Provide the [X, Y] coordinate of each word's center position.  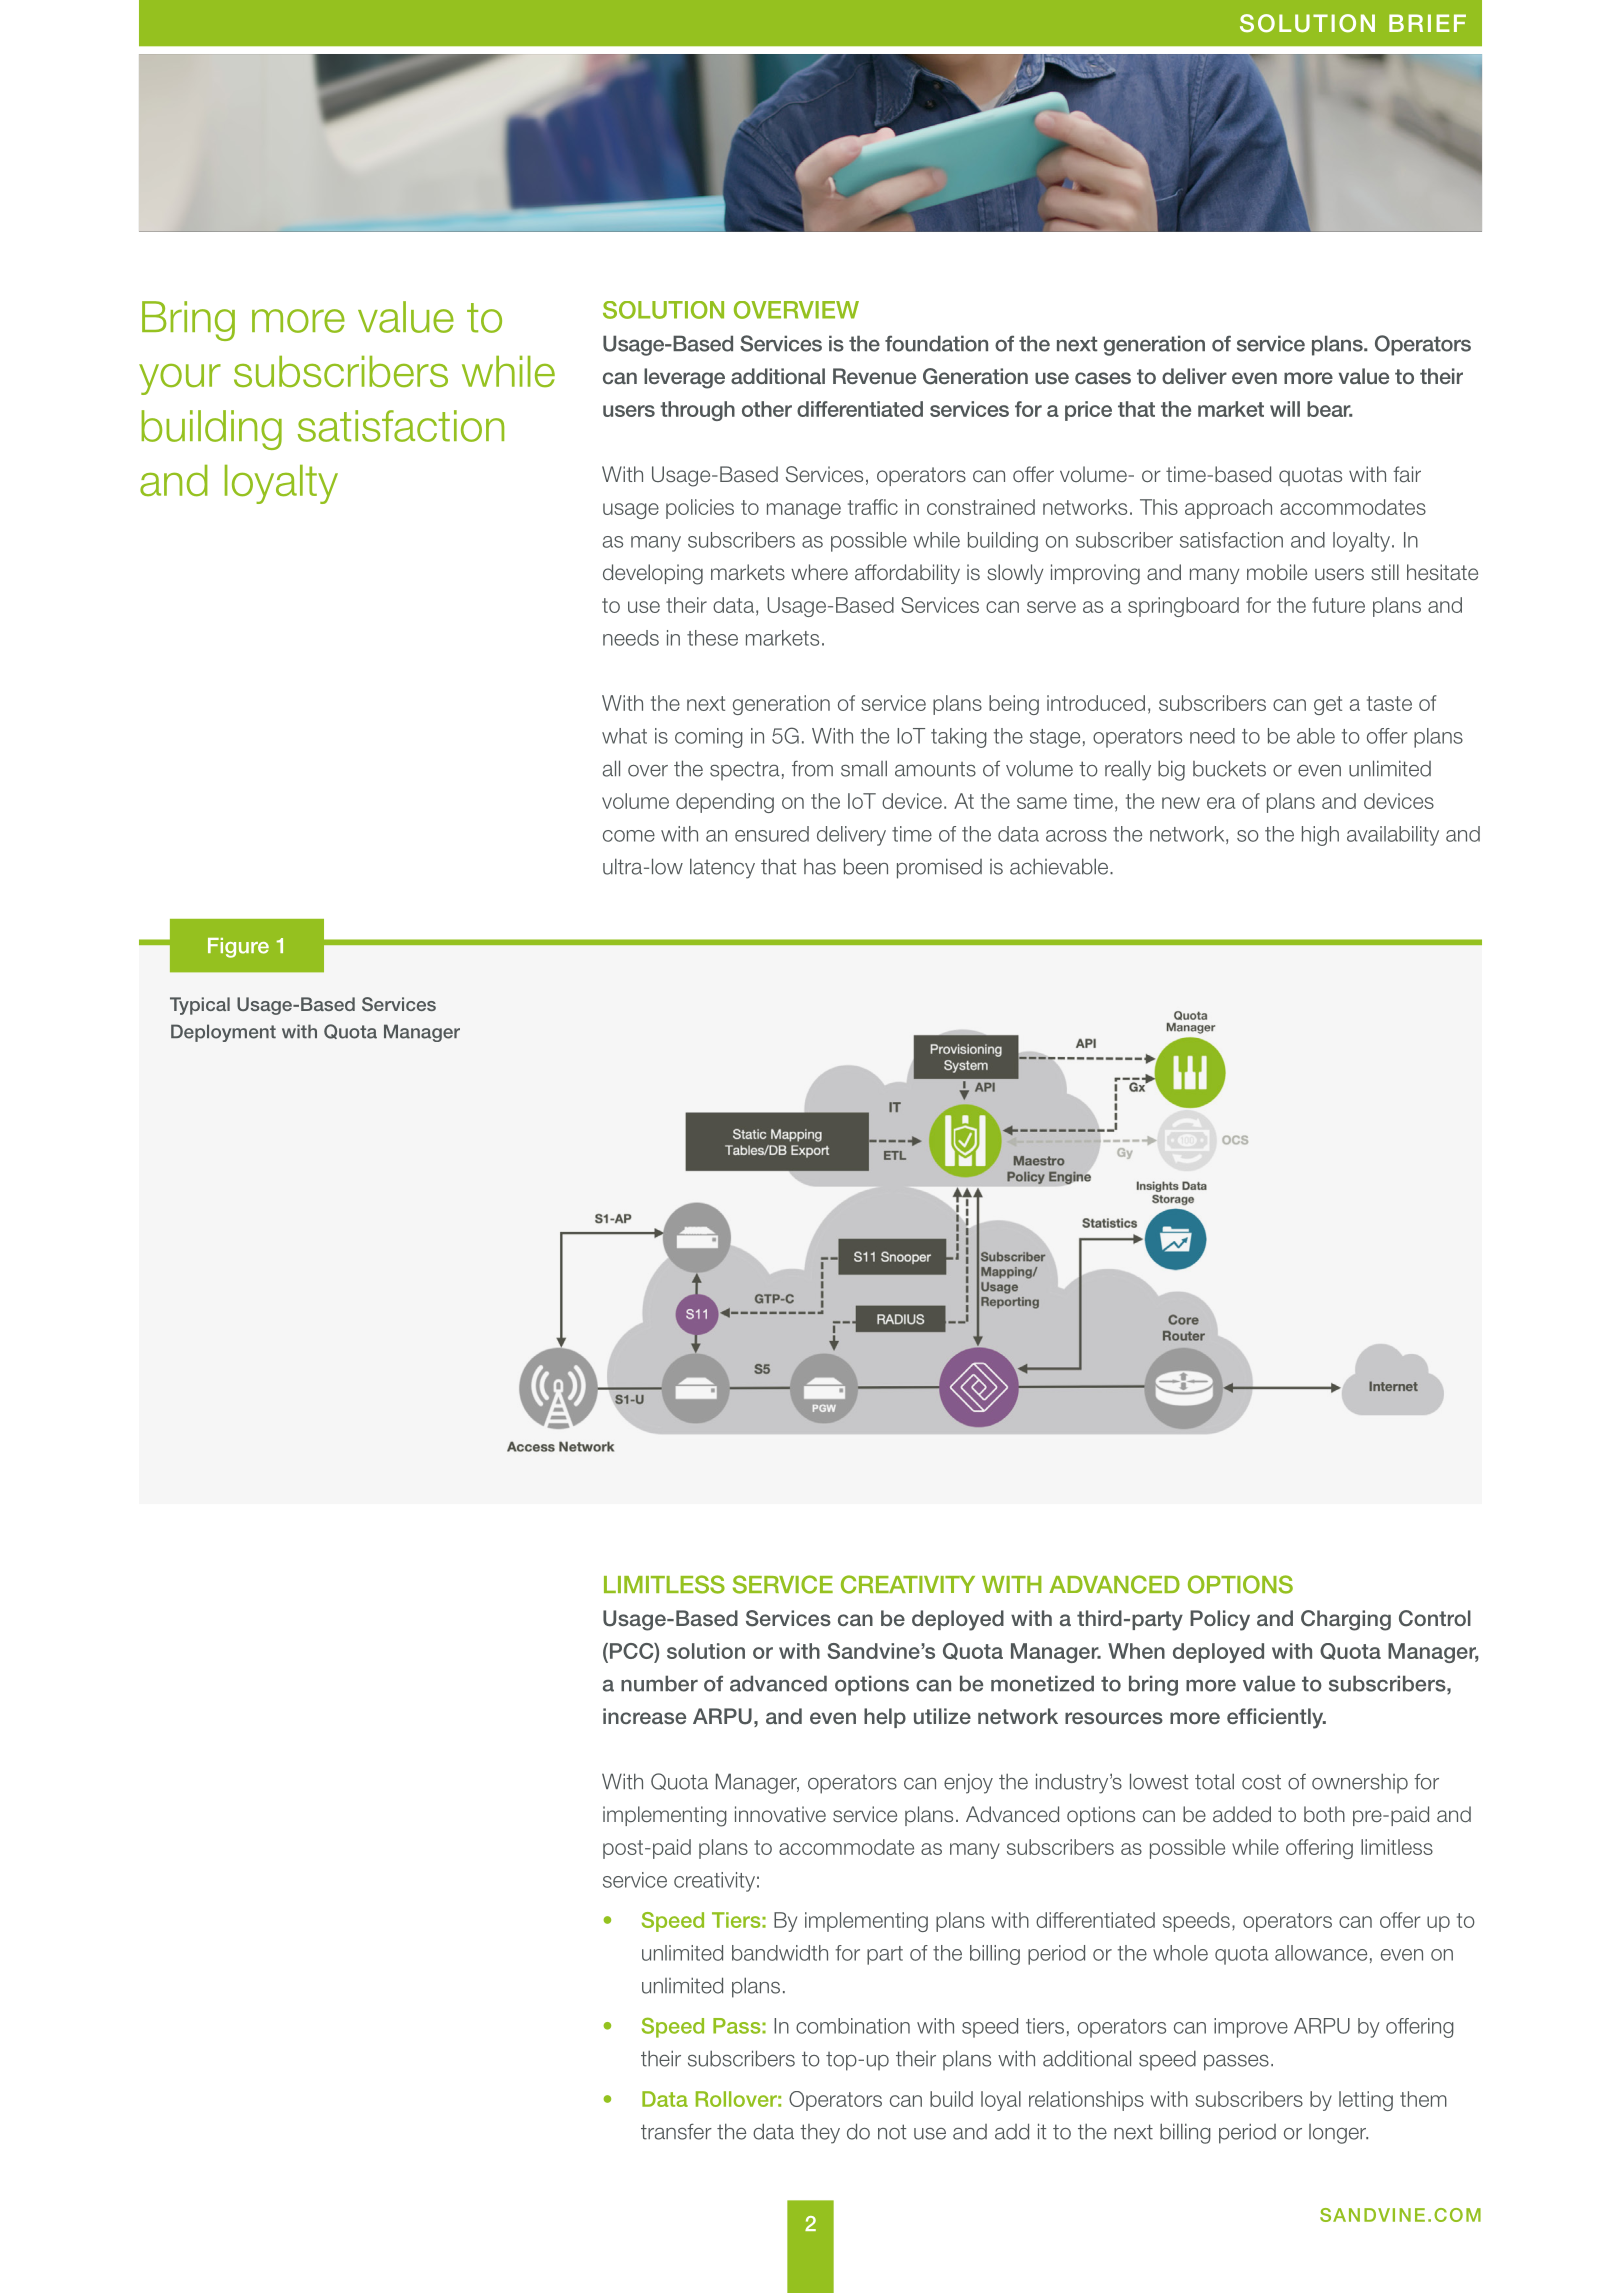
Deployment [223, 1033]
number [659, 1683]
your [180, 379]
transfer [676, 2132]
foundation [936, 343]
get [1328, 705]
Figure [238, 948]
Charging [1346, 1620]
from [812, 769]
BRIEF [1427, 23]
